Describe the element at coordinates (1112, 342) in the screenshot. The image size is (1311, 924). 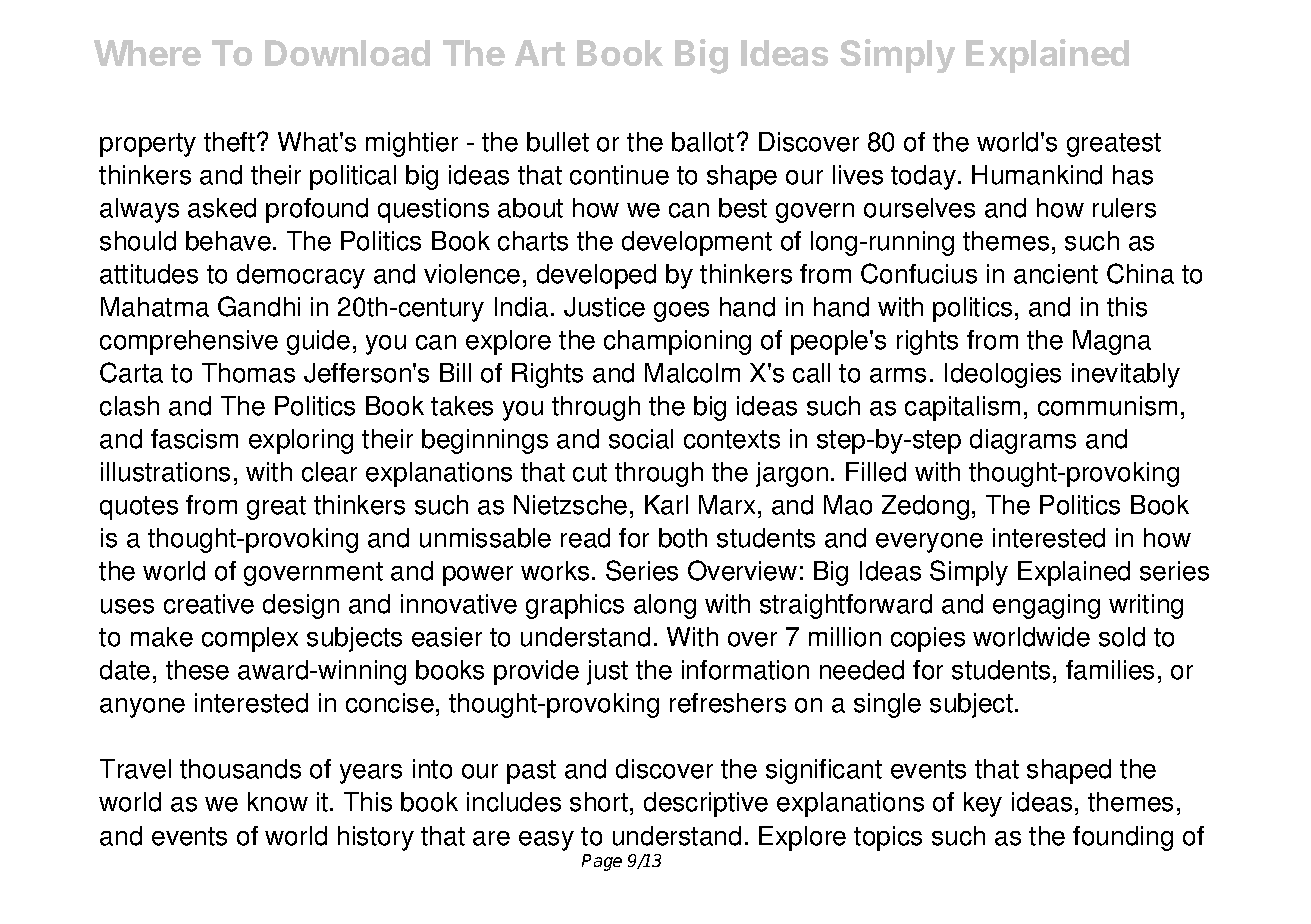
I see `Magna` at that location.
